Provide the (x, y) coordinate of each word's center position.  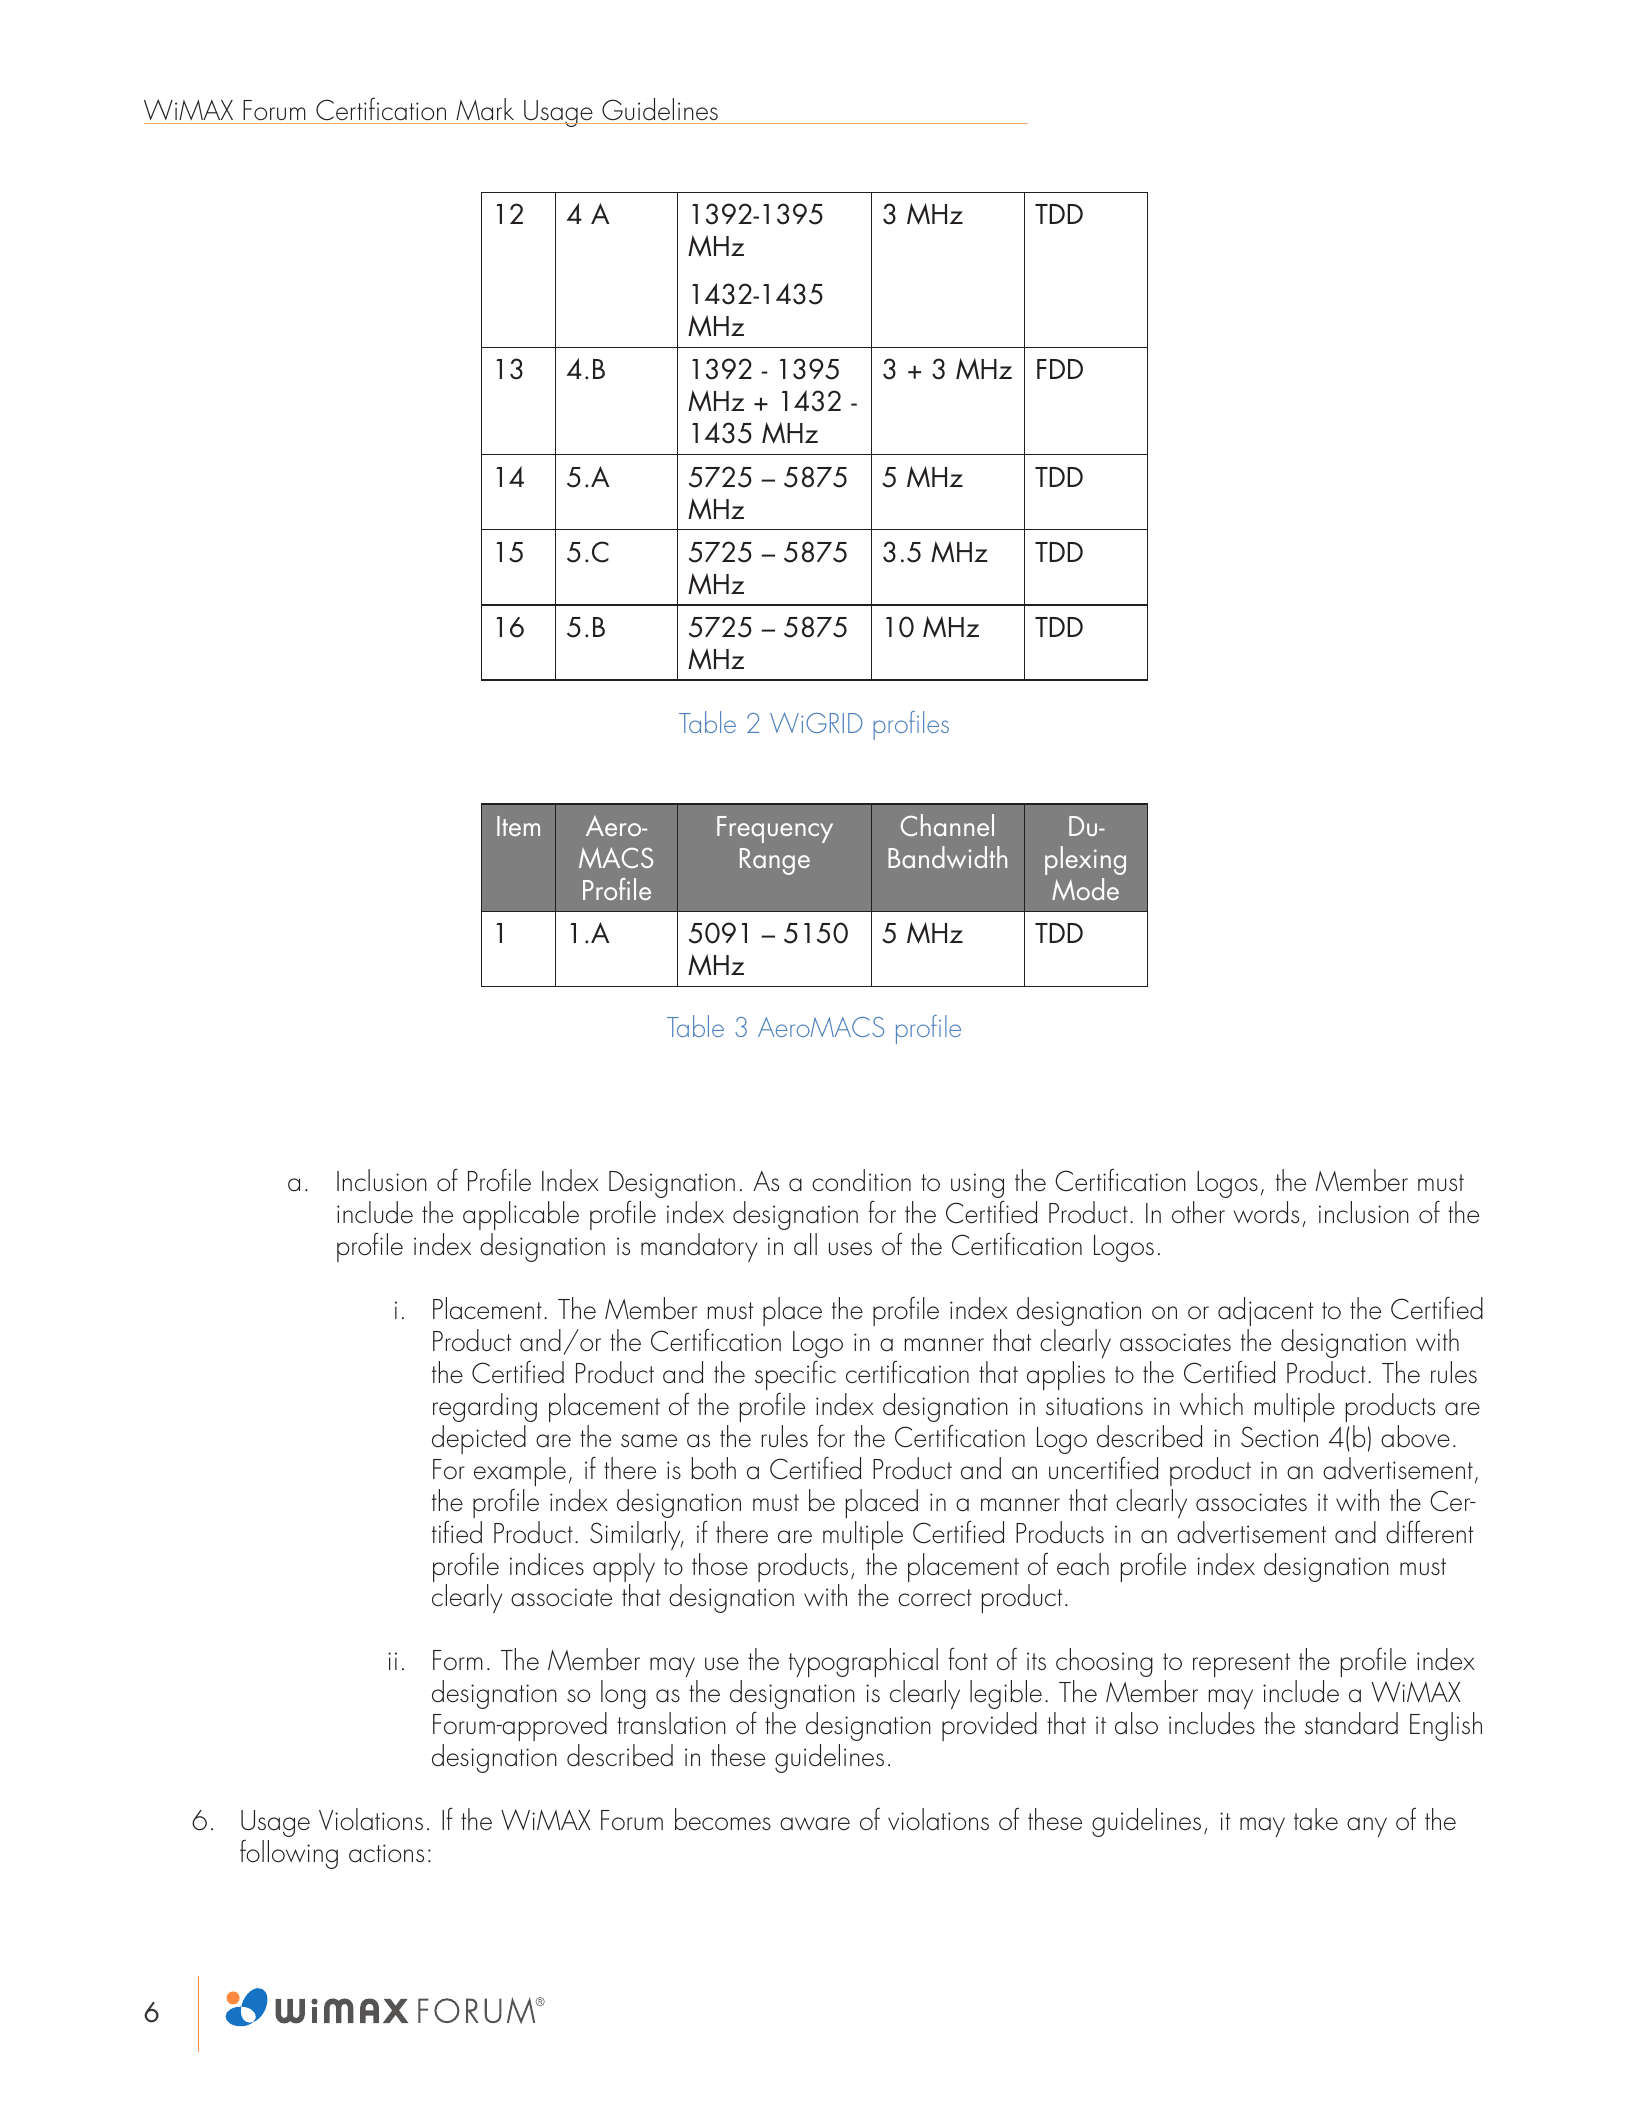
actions (386, 1853)
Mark (485, 111)
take (1316, 1819)
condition (861, 1180)
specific (795, 1376)
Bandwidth (947, 857)
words (1266, 1212)
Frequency (775, 829)
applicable (521, 1215)
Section (1279, 1437)
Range (775, 861)
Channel (947, 825)
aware (815, 1824)
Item (518, 826)
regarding (485, 1407)
